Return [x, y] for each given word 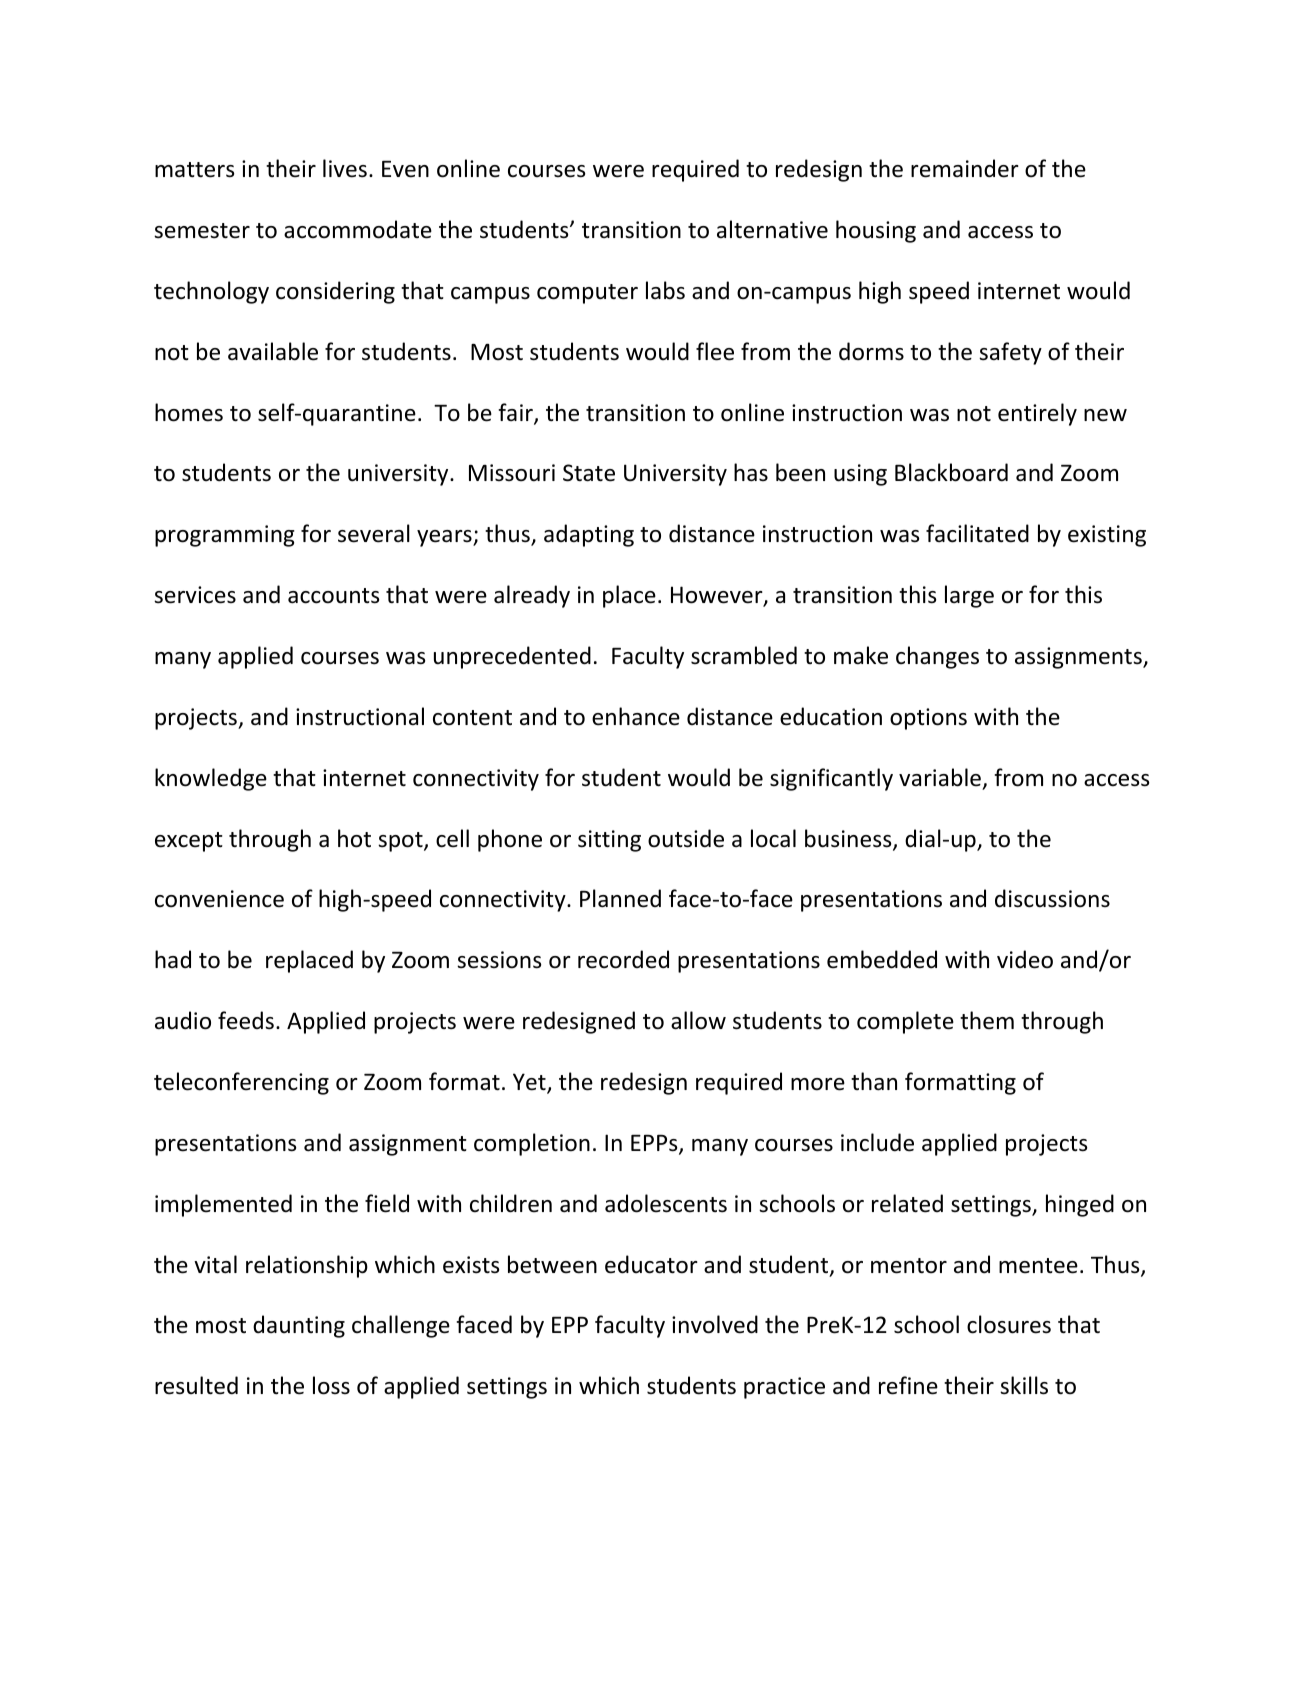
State [589, 473]
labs [665, 290]
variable [940, 777]
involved [715, 1324]
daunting [299, 1326]
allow [698, 1020]
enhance [636, 716]
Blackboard [951, 472]
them [987, 1020]
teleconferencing [241, 1083]
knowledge [211, 779]
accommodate [358, 229]
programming [225, 536]
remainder [965, 168]
